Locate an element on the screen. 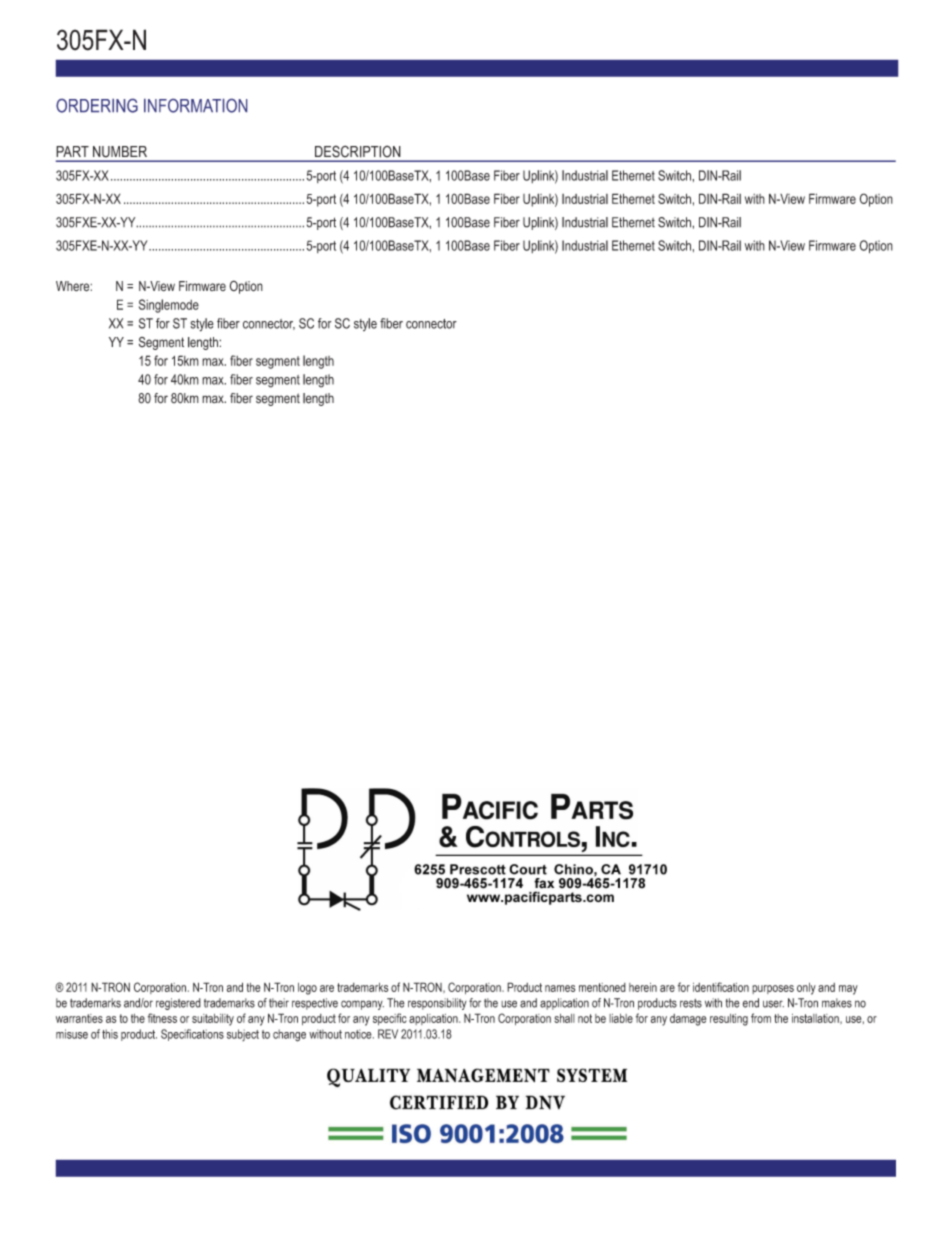 The height and width of the screenshot is (1233, 952). registered is located at coordinates (178, 1004).
